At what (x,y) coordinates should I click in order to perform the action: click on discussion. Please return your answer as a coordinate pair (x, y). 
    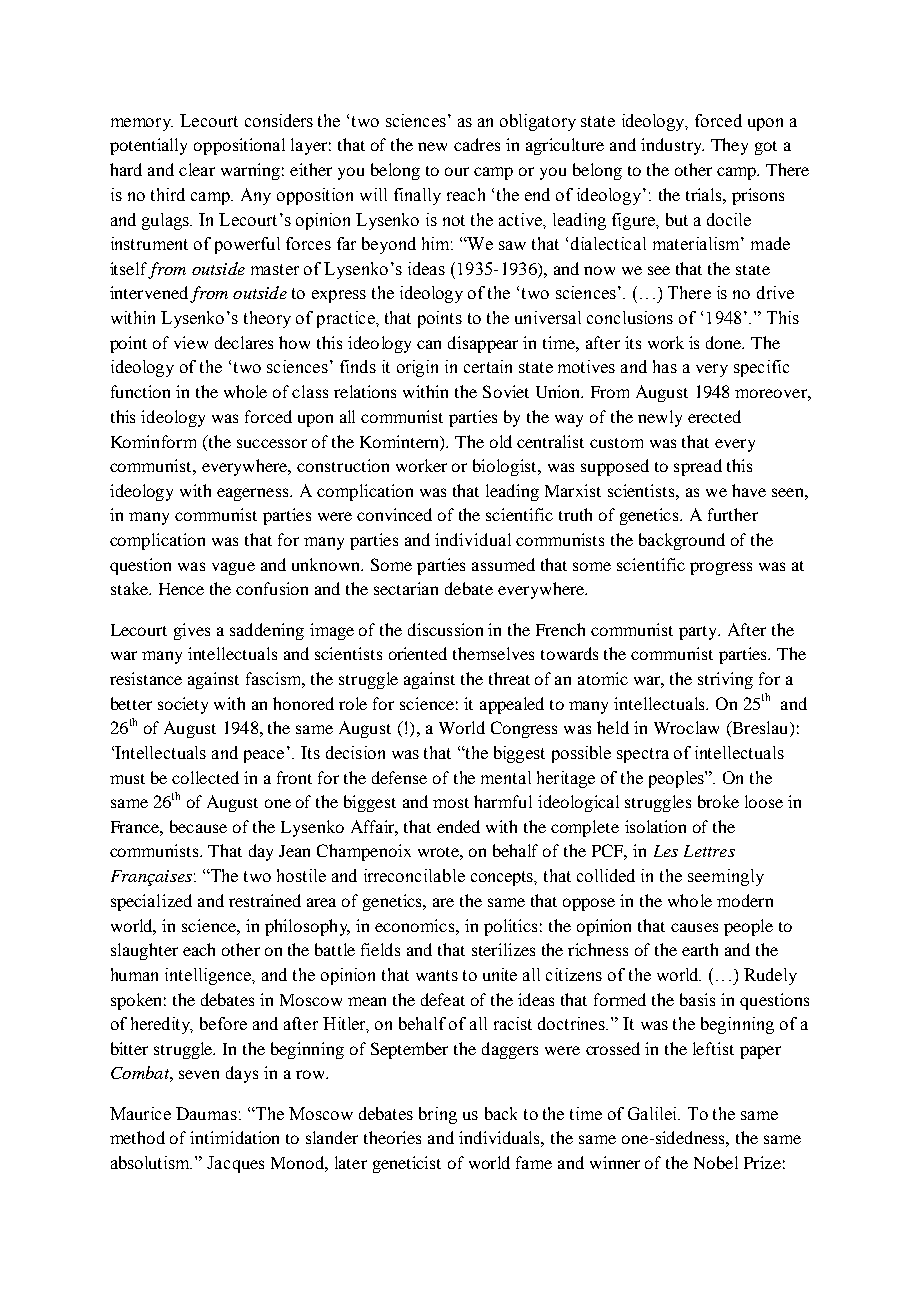
    Looking at the image, I should click on (445, 629).
